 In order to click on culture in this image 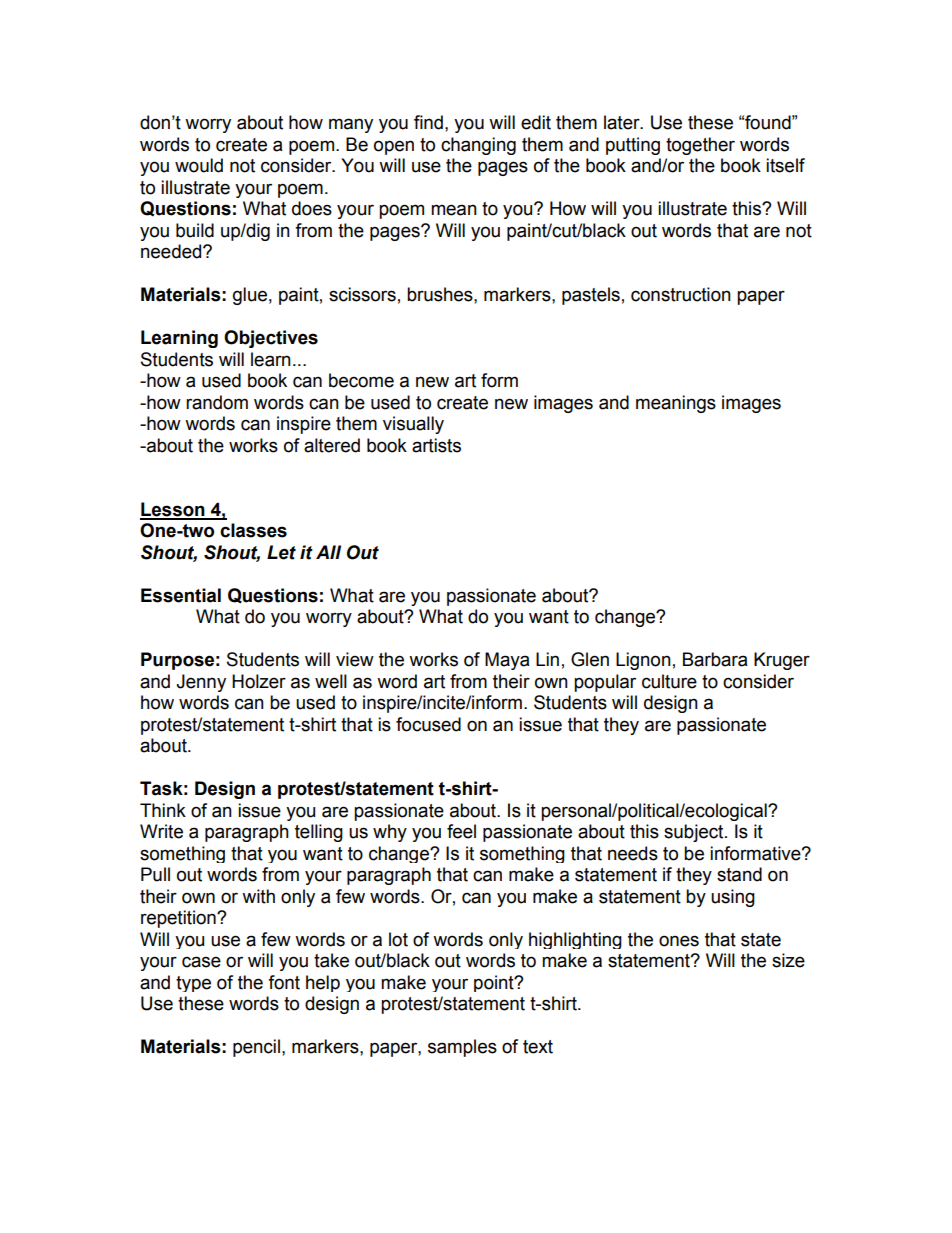, I will do `click(669, 681)`.
